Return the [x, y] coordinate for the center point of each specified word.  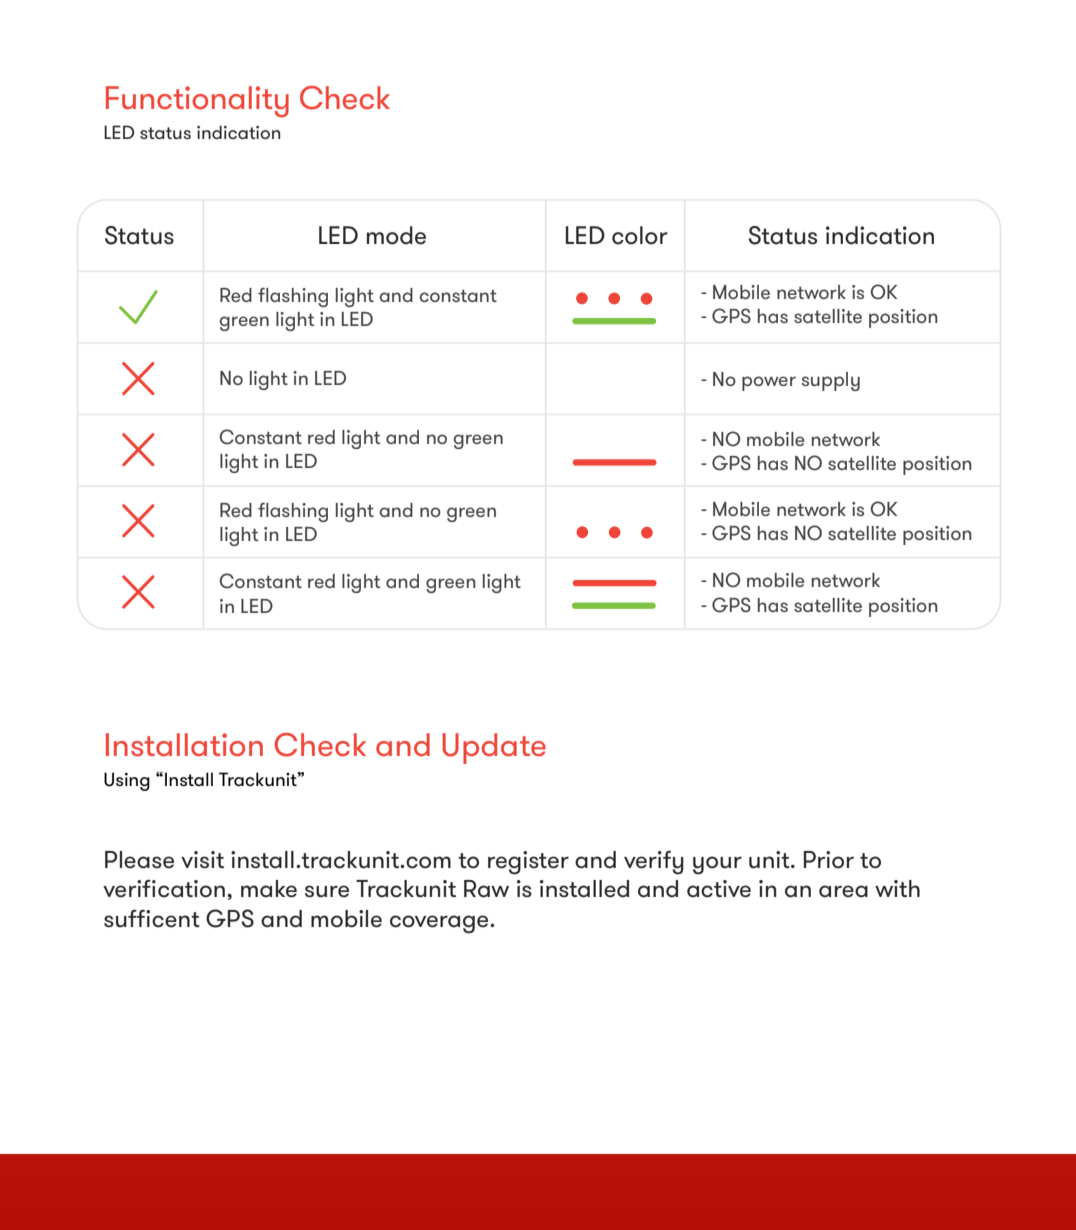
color [640, 235]
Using [127, 781]
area [843, 891]
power [769, 383]
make [269, 889]
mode [396, 235]
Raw [486, 889]
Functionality [197, 101]
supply [831, 381]
